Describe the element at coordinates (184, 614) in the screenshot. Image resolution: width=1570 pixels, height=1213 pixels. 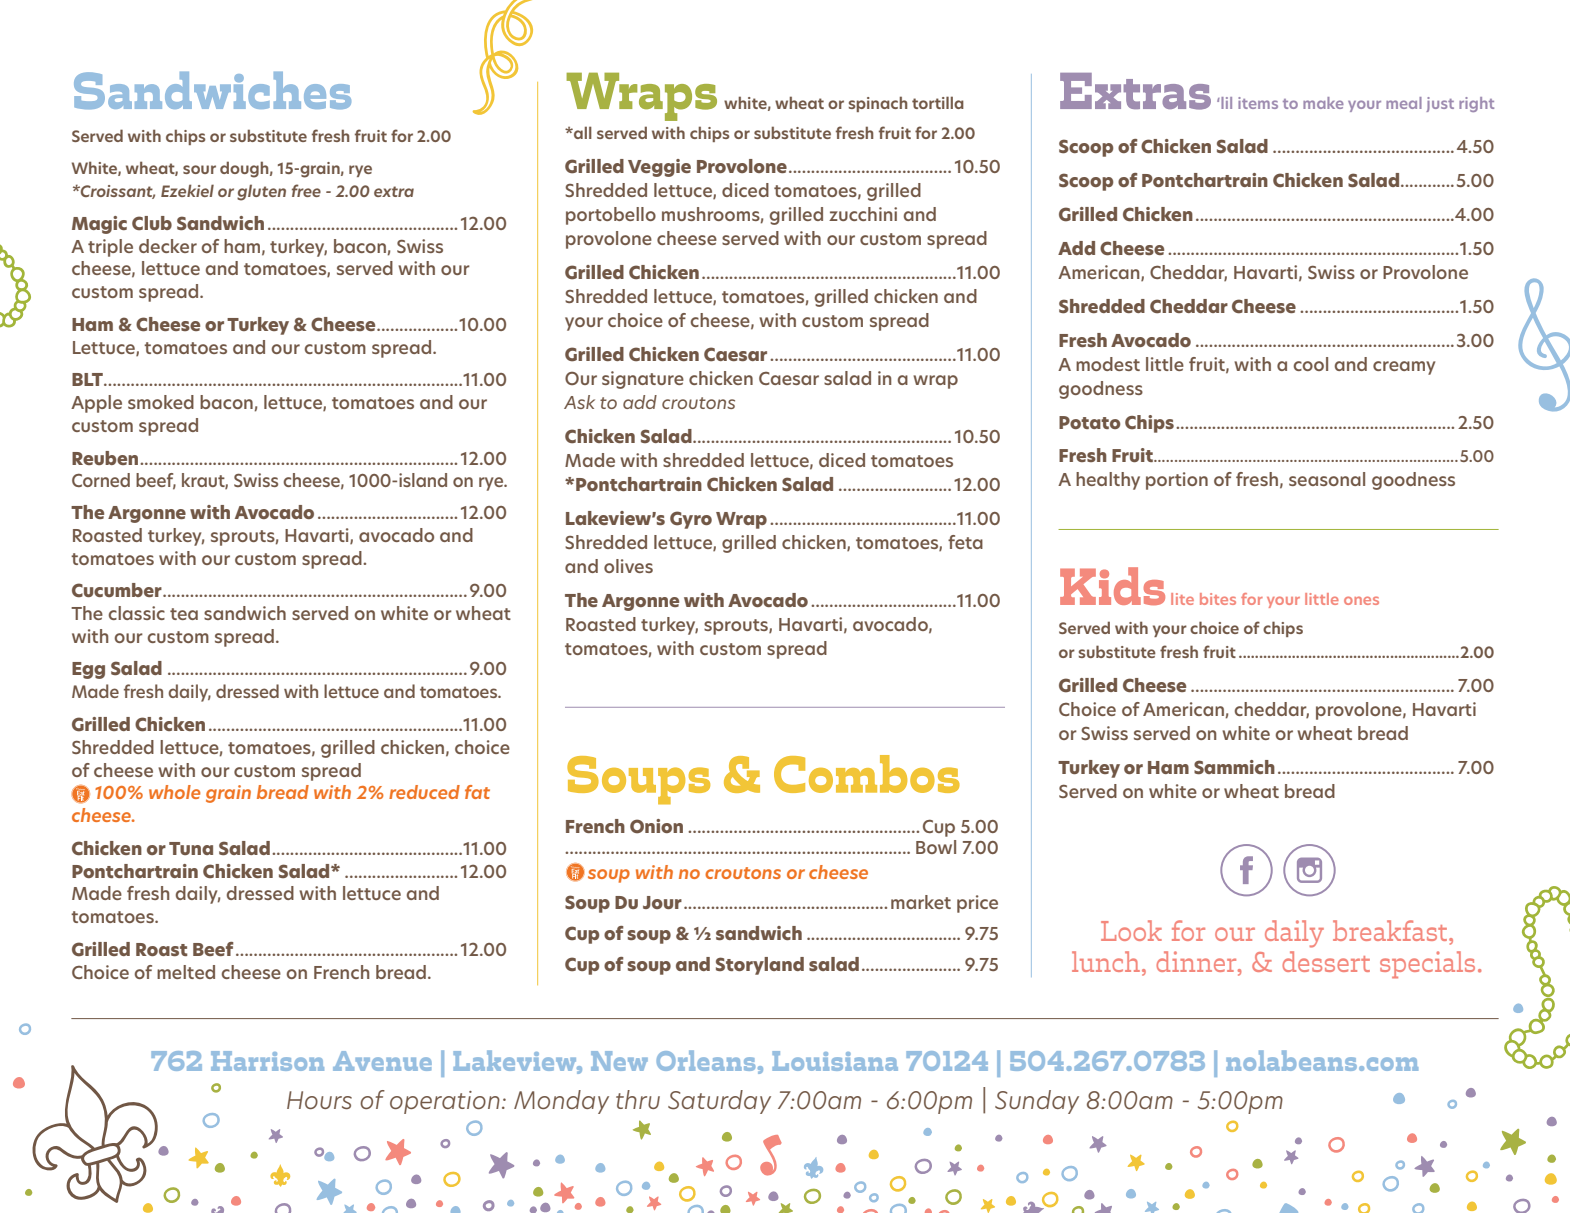
I see `tea` at that location.
